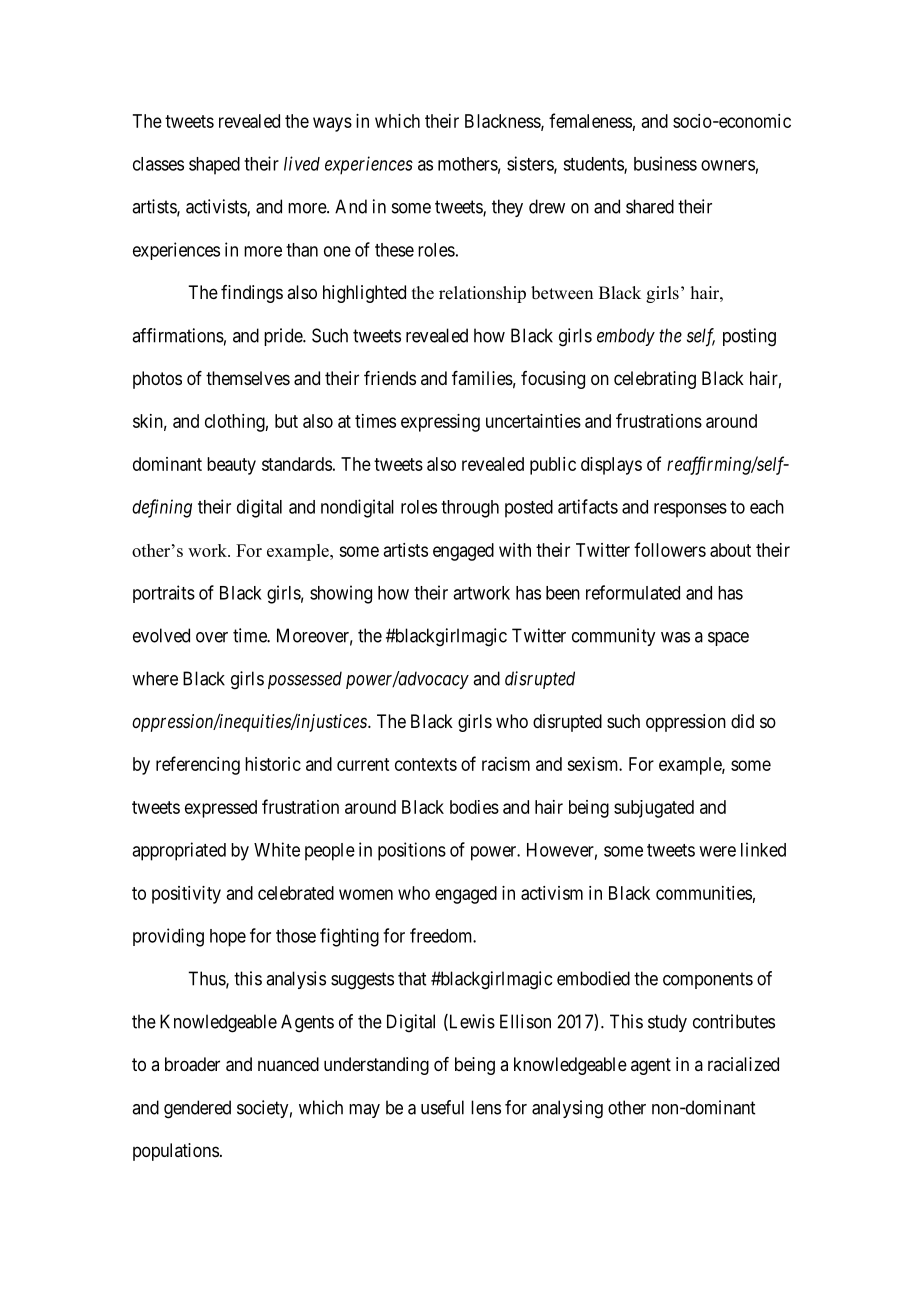  Describe the element at coordinates (214, 166) in the image. I see `shaped` at that location.
